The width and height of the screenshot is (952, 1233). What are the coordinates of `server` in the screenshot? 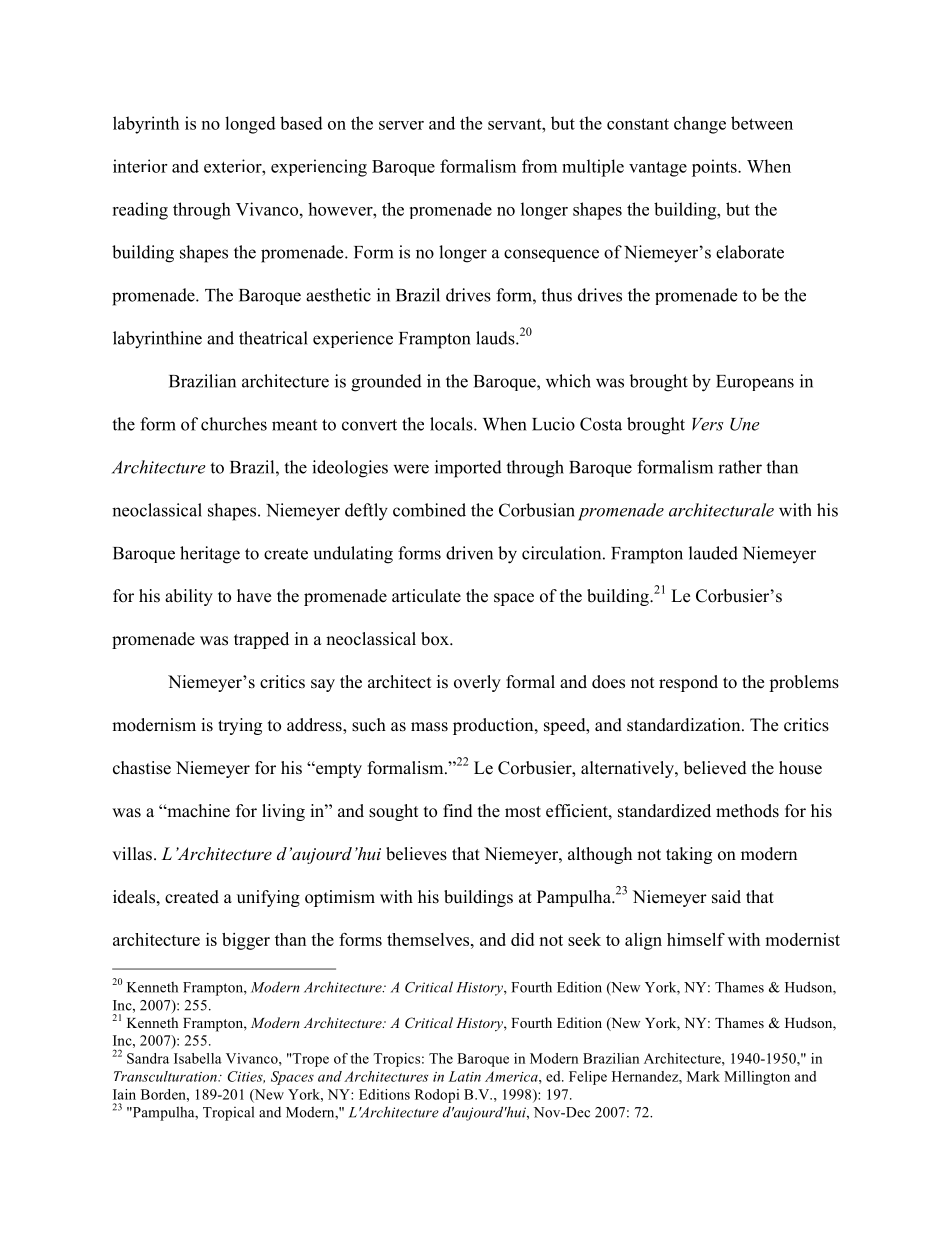 It's located at (401, 125).
